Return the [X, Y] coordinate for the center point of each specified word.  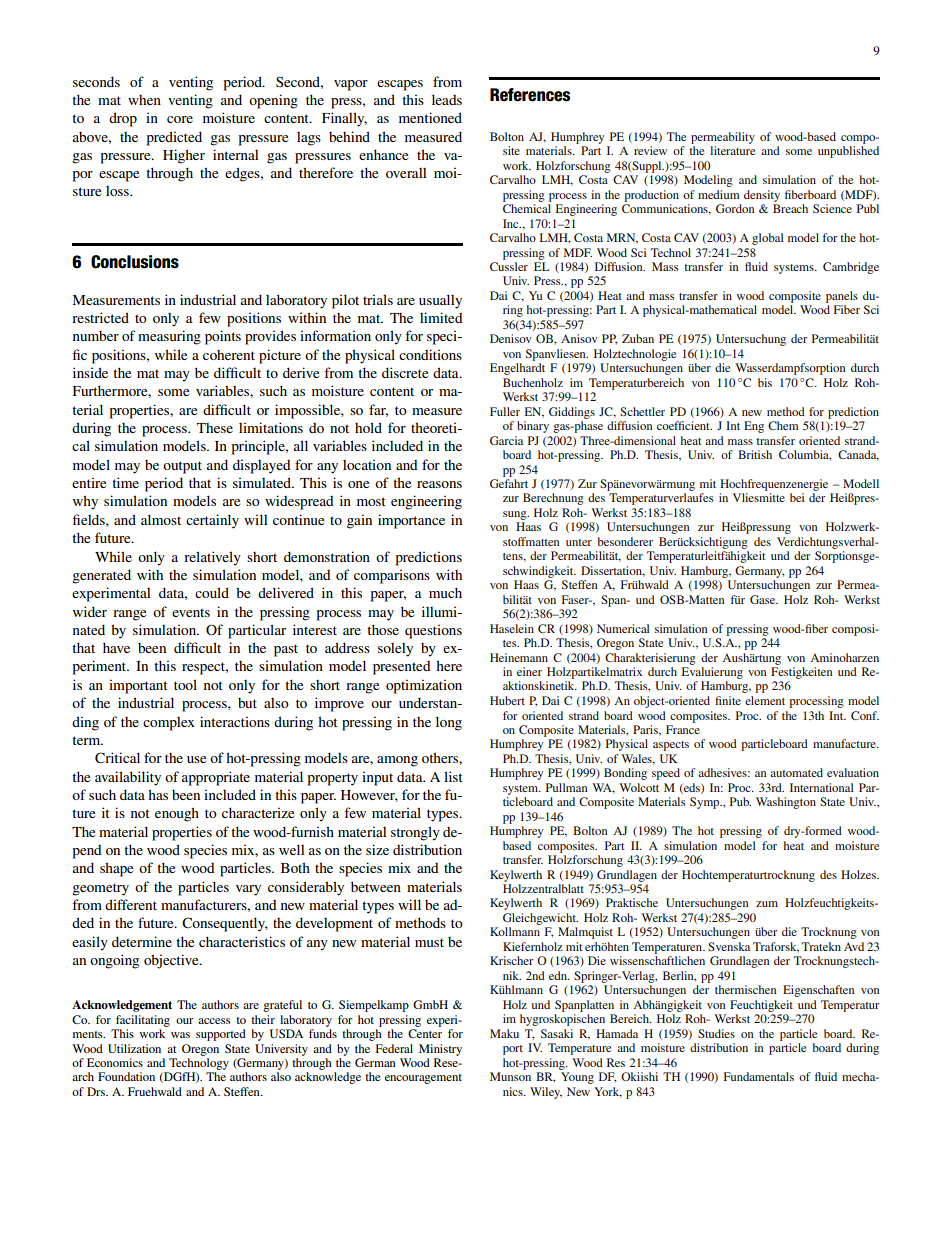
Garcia [506, 440]
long [449, 723]
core [180, 119]
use [196, 759]
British [755, 454]
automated [796, 772]
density [762, 196]
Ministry [440, 1050]
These [215, 428]
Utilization [134, 1048]
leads [447, 99]
